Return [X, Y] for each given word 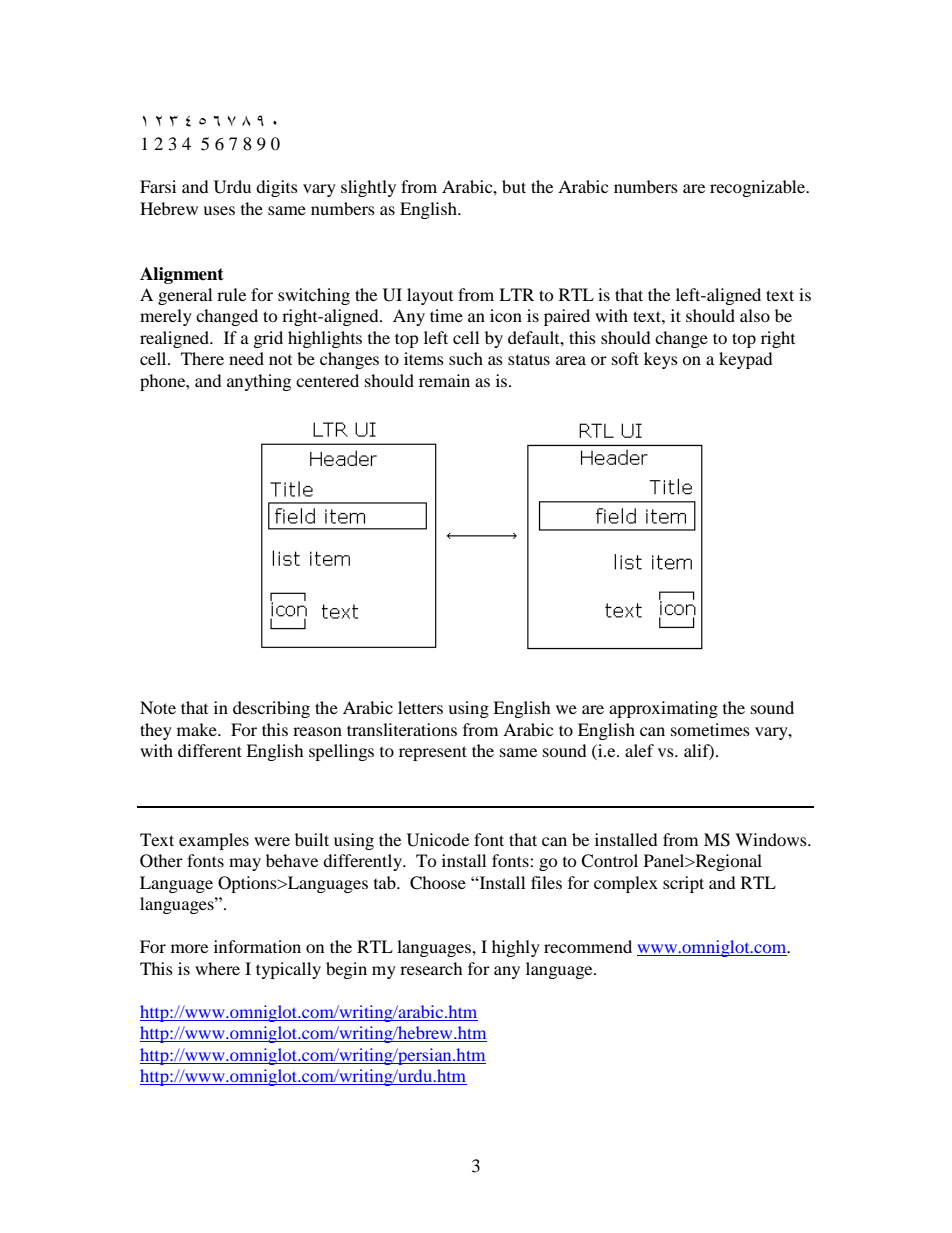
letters [420, 707]
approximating [663, 709]
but [514, 186]
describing [271, 709]
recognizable [759, 188]
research [431, 968]
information [257, 946]
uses [219, 210]
